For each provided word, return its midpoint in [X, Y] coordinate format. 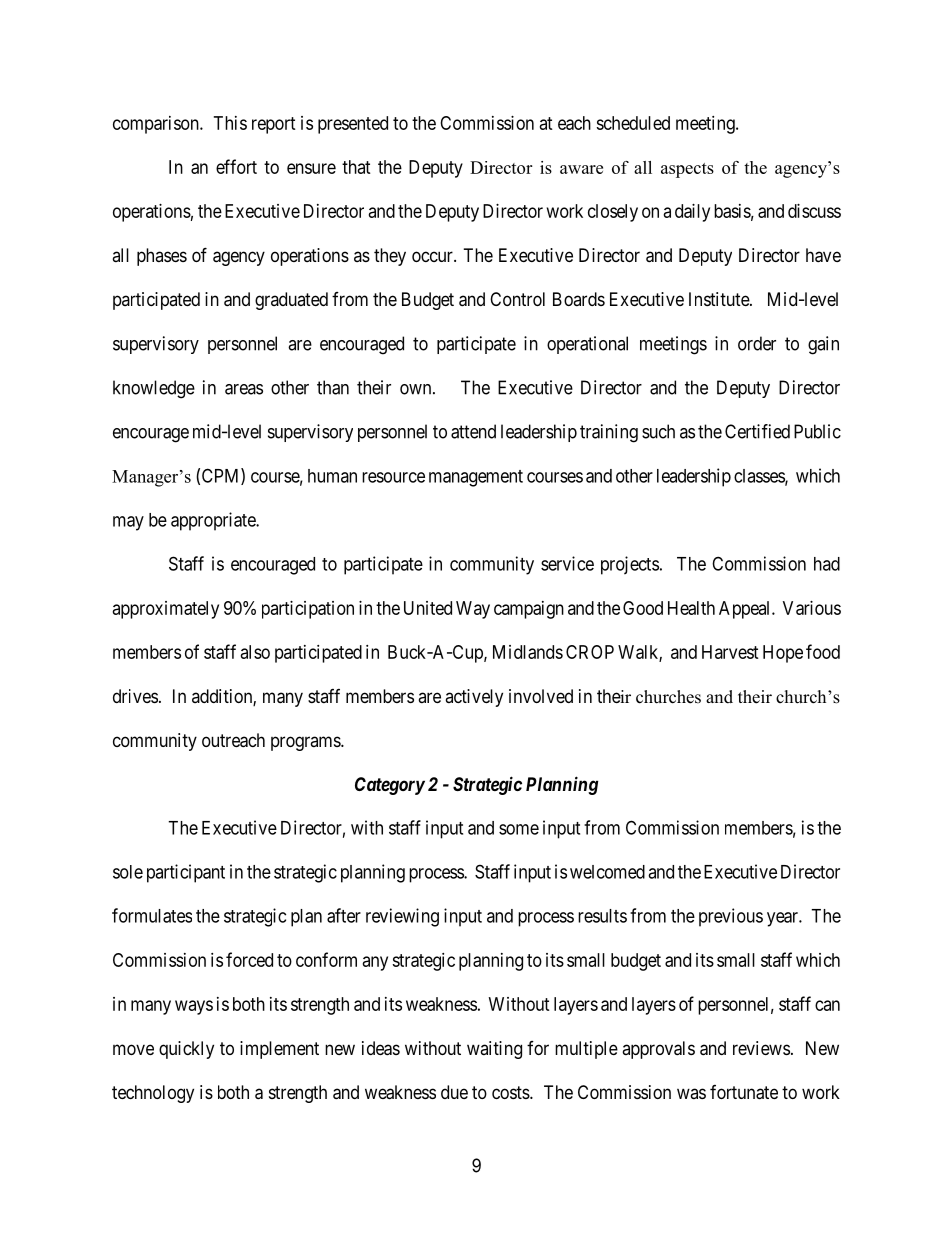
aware [581, 169]
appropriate [214, 521]
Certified [757, 431]
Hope [783, 654]
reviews [761, 1048]
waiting [494, 1050]
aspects [687, 170]
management [476, 478]
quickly [186, 1050]
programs [306, 743]
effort [236, 166]
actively [474, 698]
